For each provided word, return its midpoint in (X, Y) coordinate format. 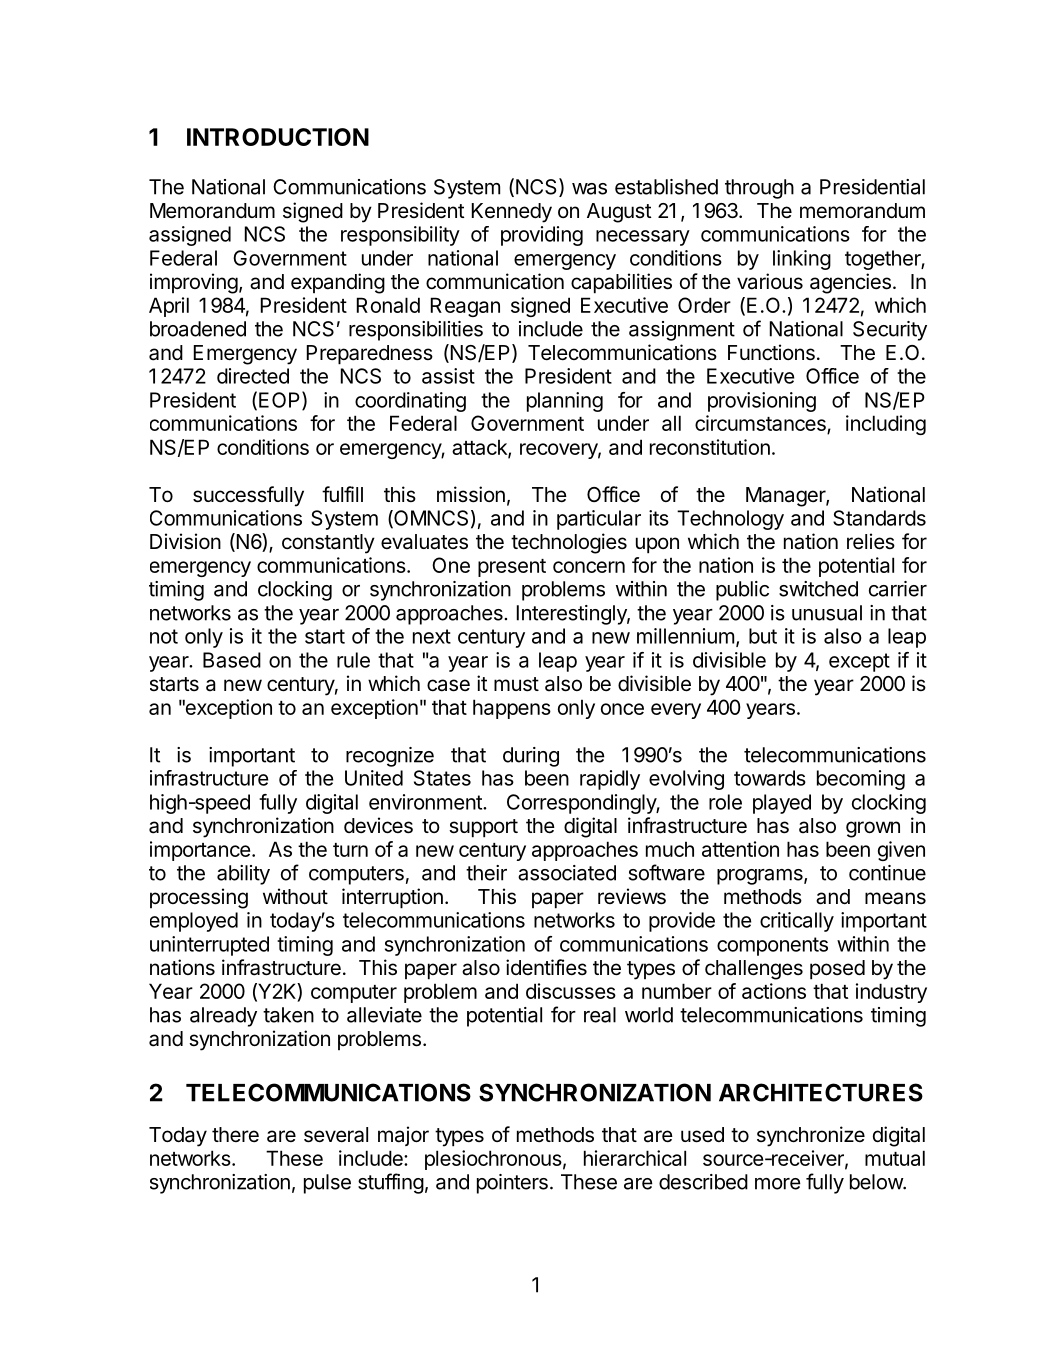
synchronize (811, 1136)
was (589, 189)
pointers (512, 1184)
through (759, 189)
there (235, 1134)
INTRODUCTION (278, 137)
